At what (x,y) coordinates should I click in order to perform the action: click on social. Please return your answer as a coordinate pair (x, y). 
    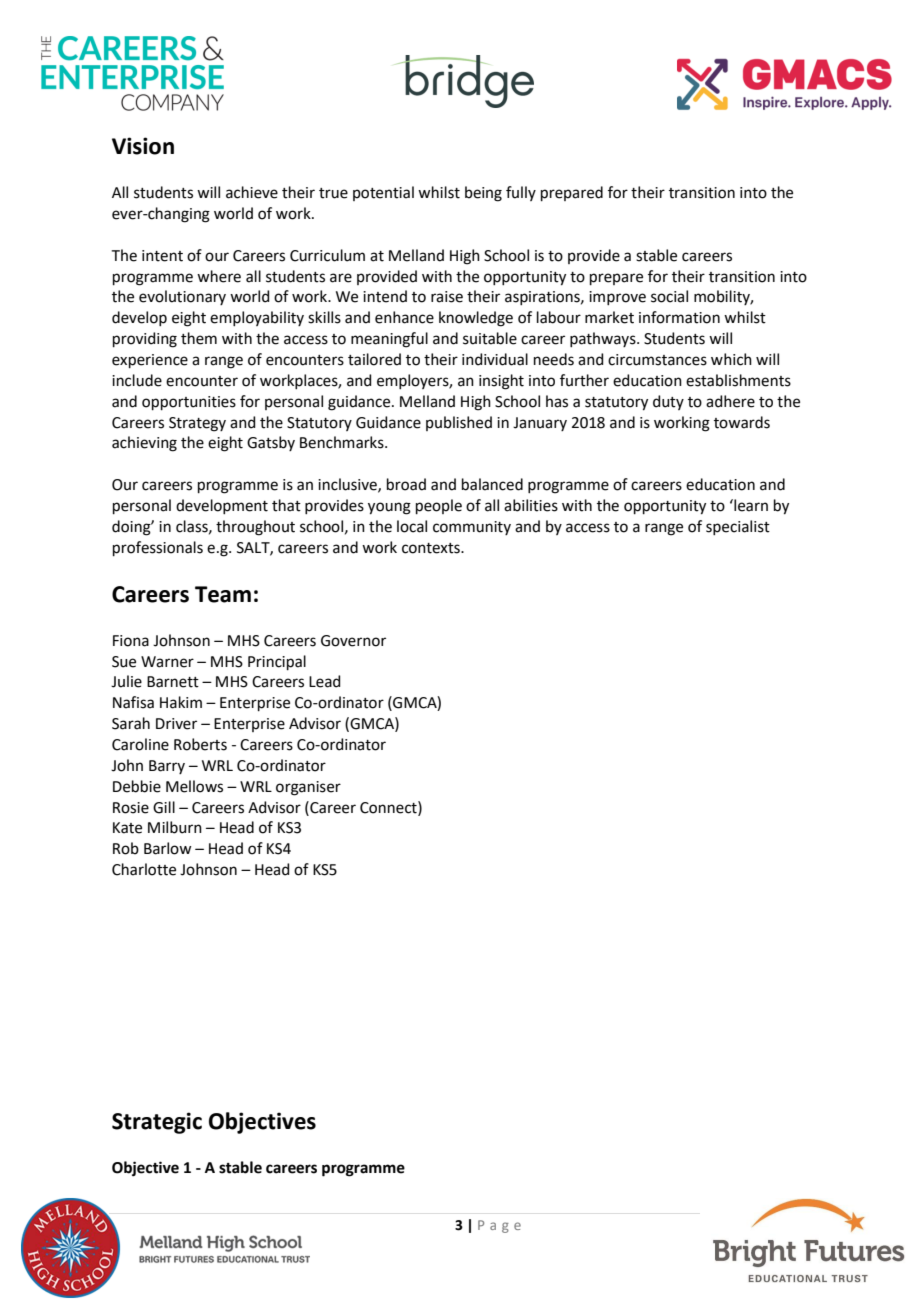
    Looking at the image, I should click on (669, 296).
